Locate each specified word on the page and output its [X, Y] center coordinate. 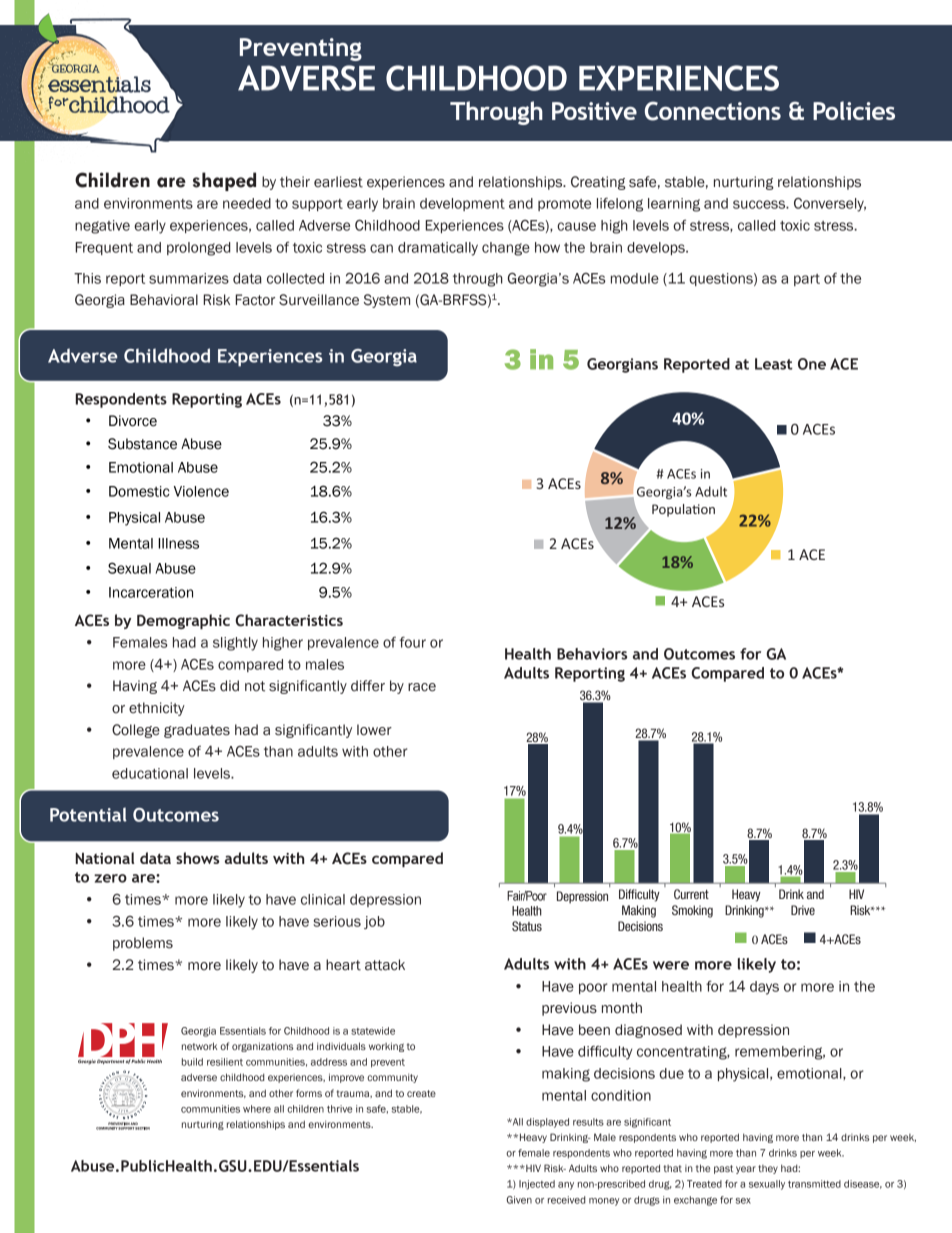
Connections [713, 111]
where [257, 1109]
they [768, 1169]
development [462, 204]
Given [519, 1200]
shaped [224, 181]
